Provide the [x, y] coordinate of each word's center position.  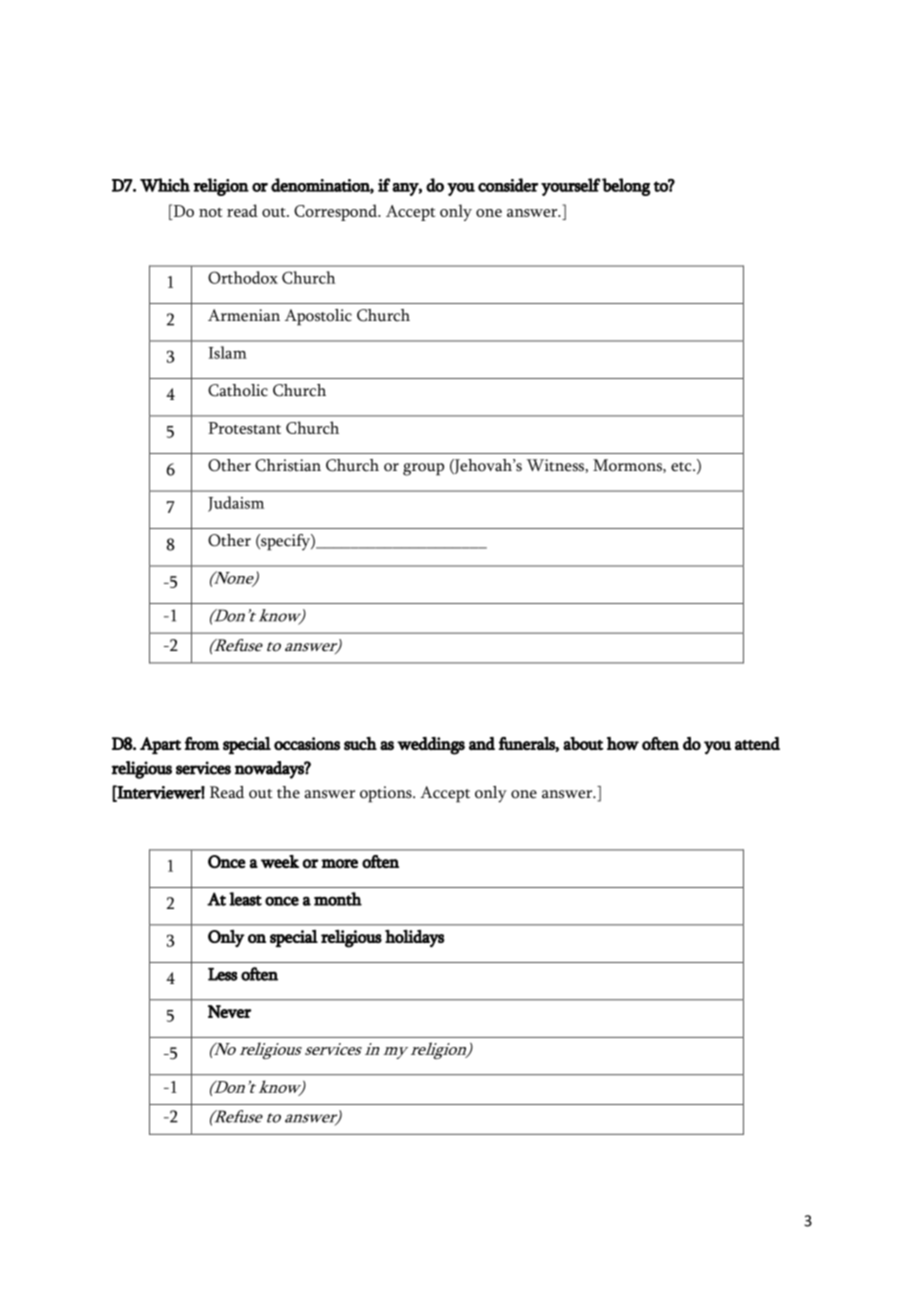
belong [626, 187]
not [210, 212]
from [202, 743]
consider [508, 185]
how [623, 743]
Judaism [236, 504]
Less [223, 974]
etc [682, 467]
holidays [415, 939]
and [482, 743]
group [423, 469]
